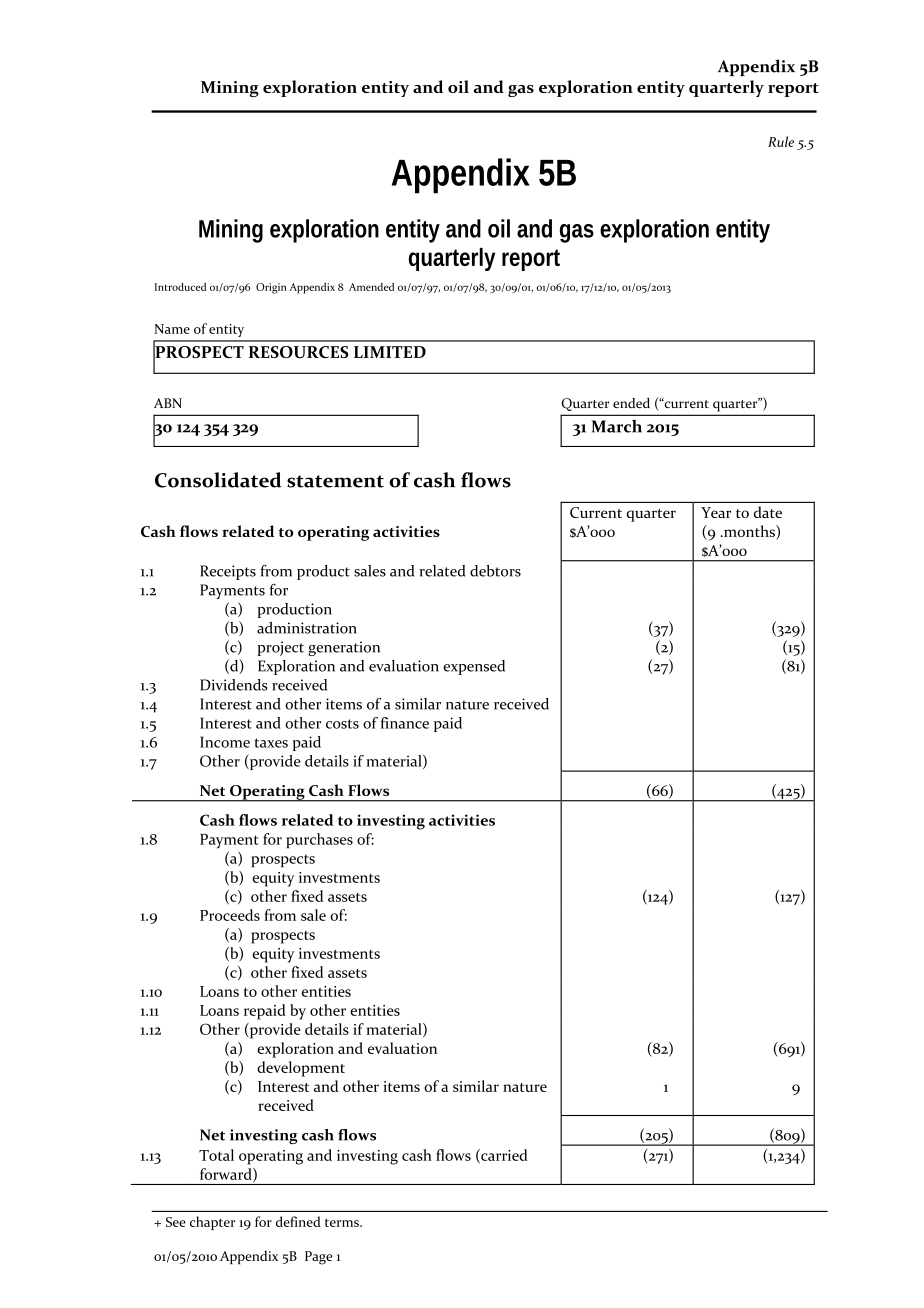 The height and width of the screenshot is (1308, 924). I want to click on Origin, so click(271, 288).
